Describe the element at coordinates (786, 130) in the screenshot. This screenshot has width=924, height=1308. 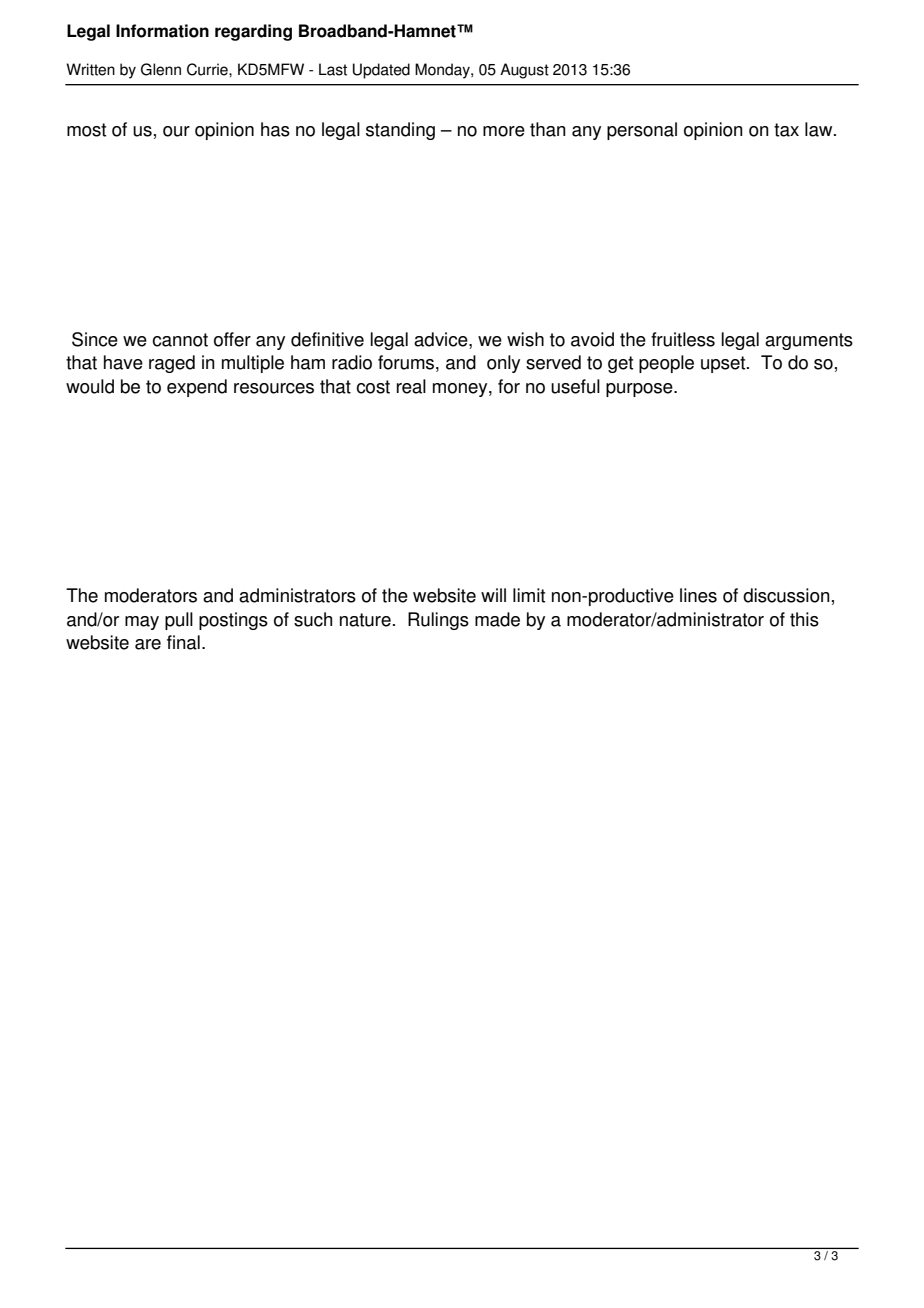
I see `tax` at that location.
